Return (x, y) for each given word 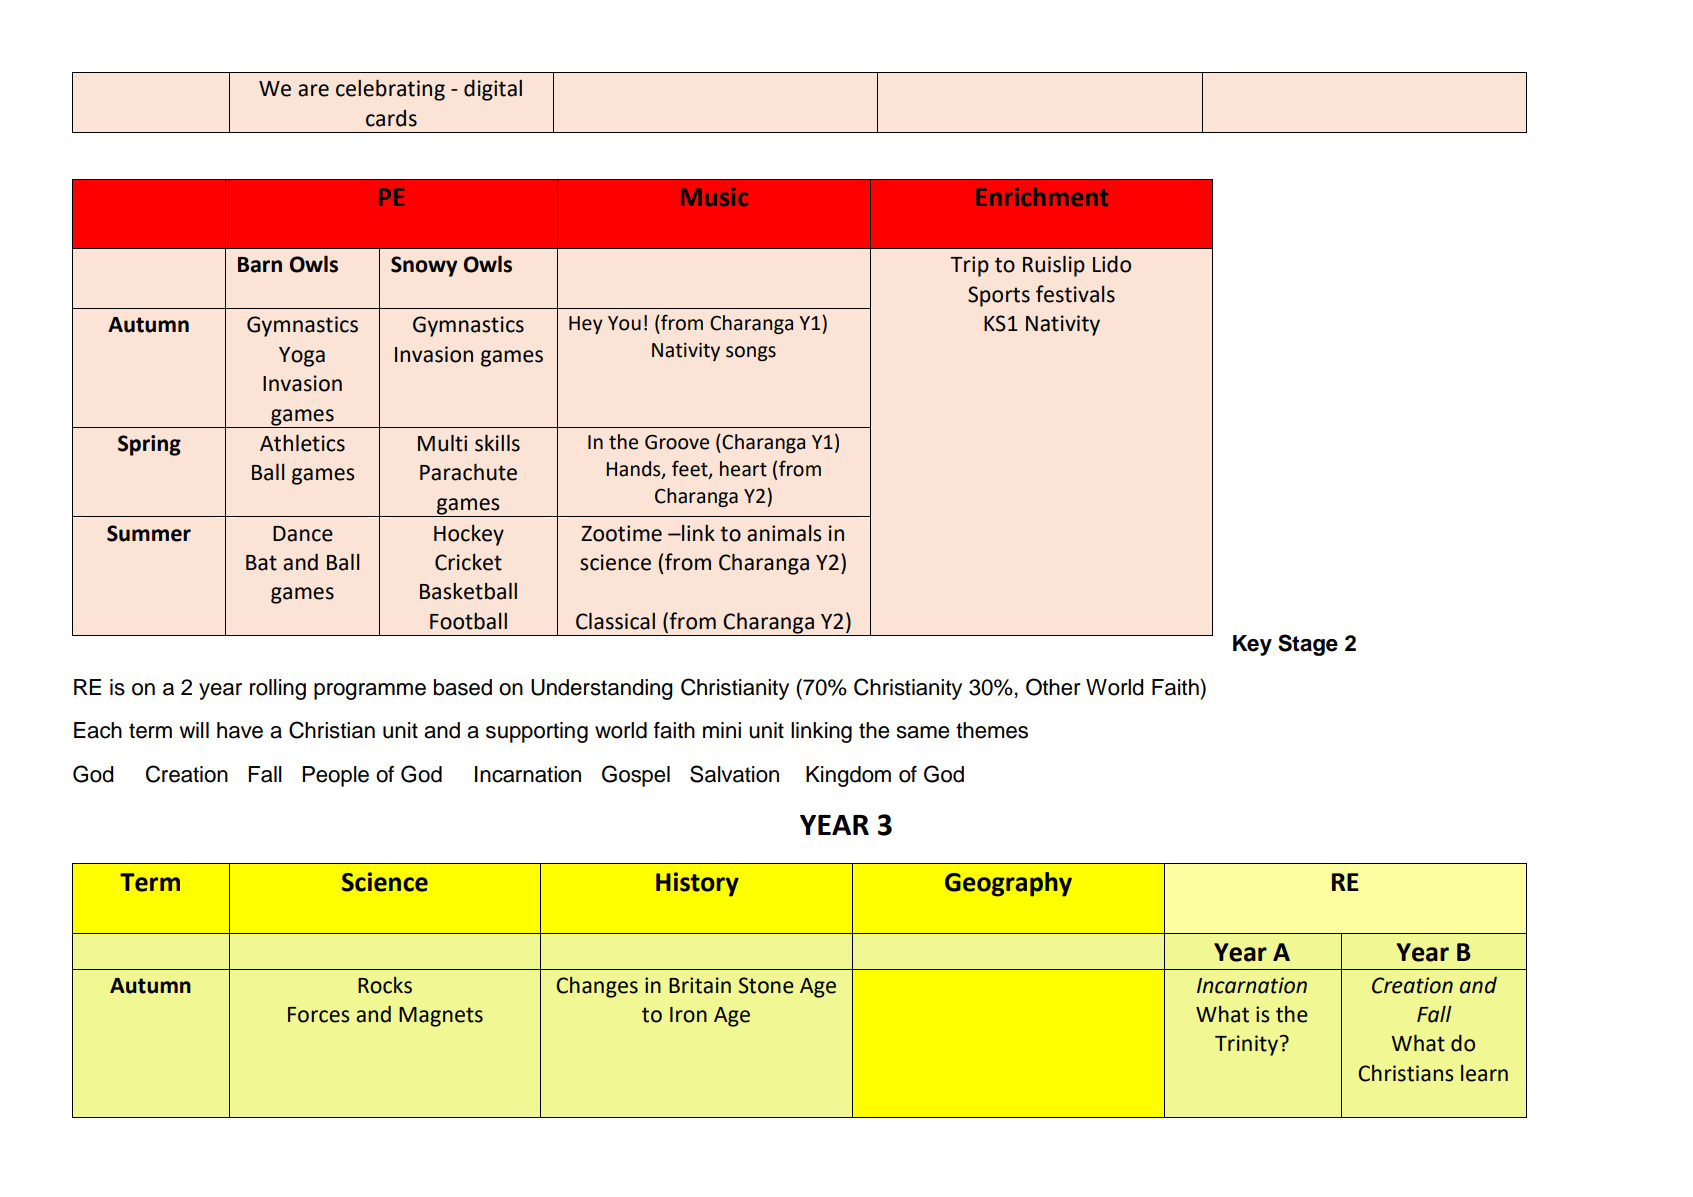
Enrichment (1042, 196)
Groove (677, 442)
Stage (1308, 645)
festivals (1075, 294)
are (313, 90)
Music (714, 197)
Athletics (302, 443)
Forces (318, 1015)
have (240, 730)
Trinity (1246, 1045)
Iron (688, 1015)
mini (722, 730)
